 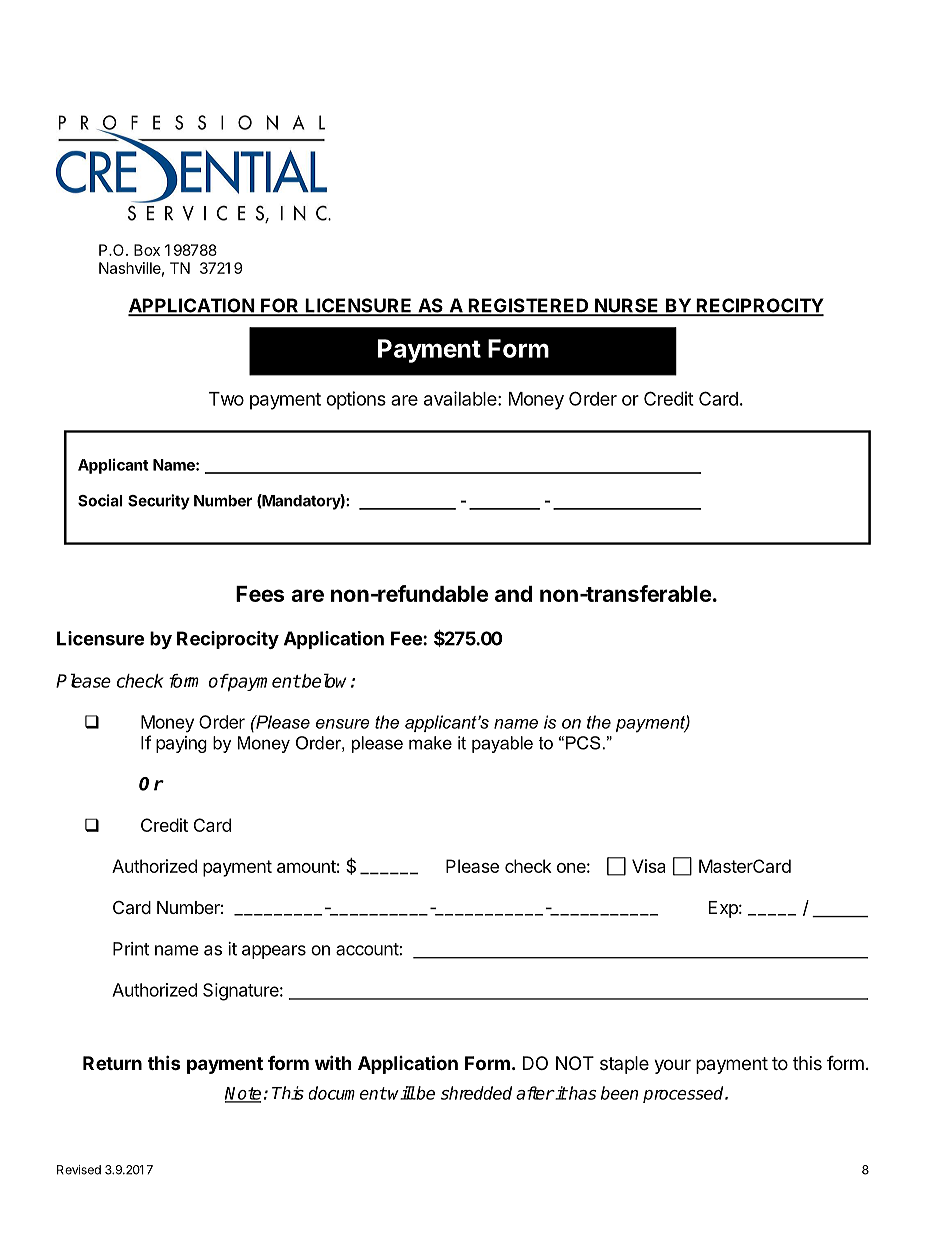 What do you see at coordinates (131, 949) in the screenshot?
I see `Print` at bounding box center [131, 949].
